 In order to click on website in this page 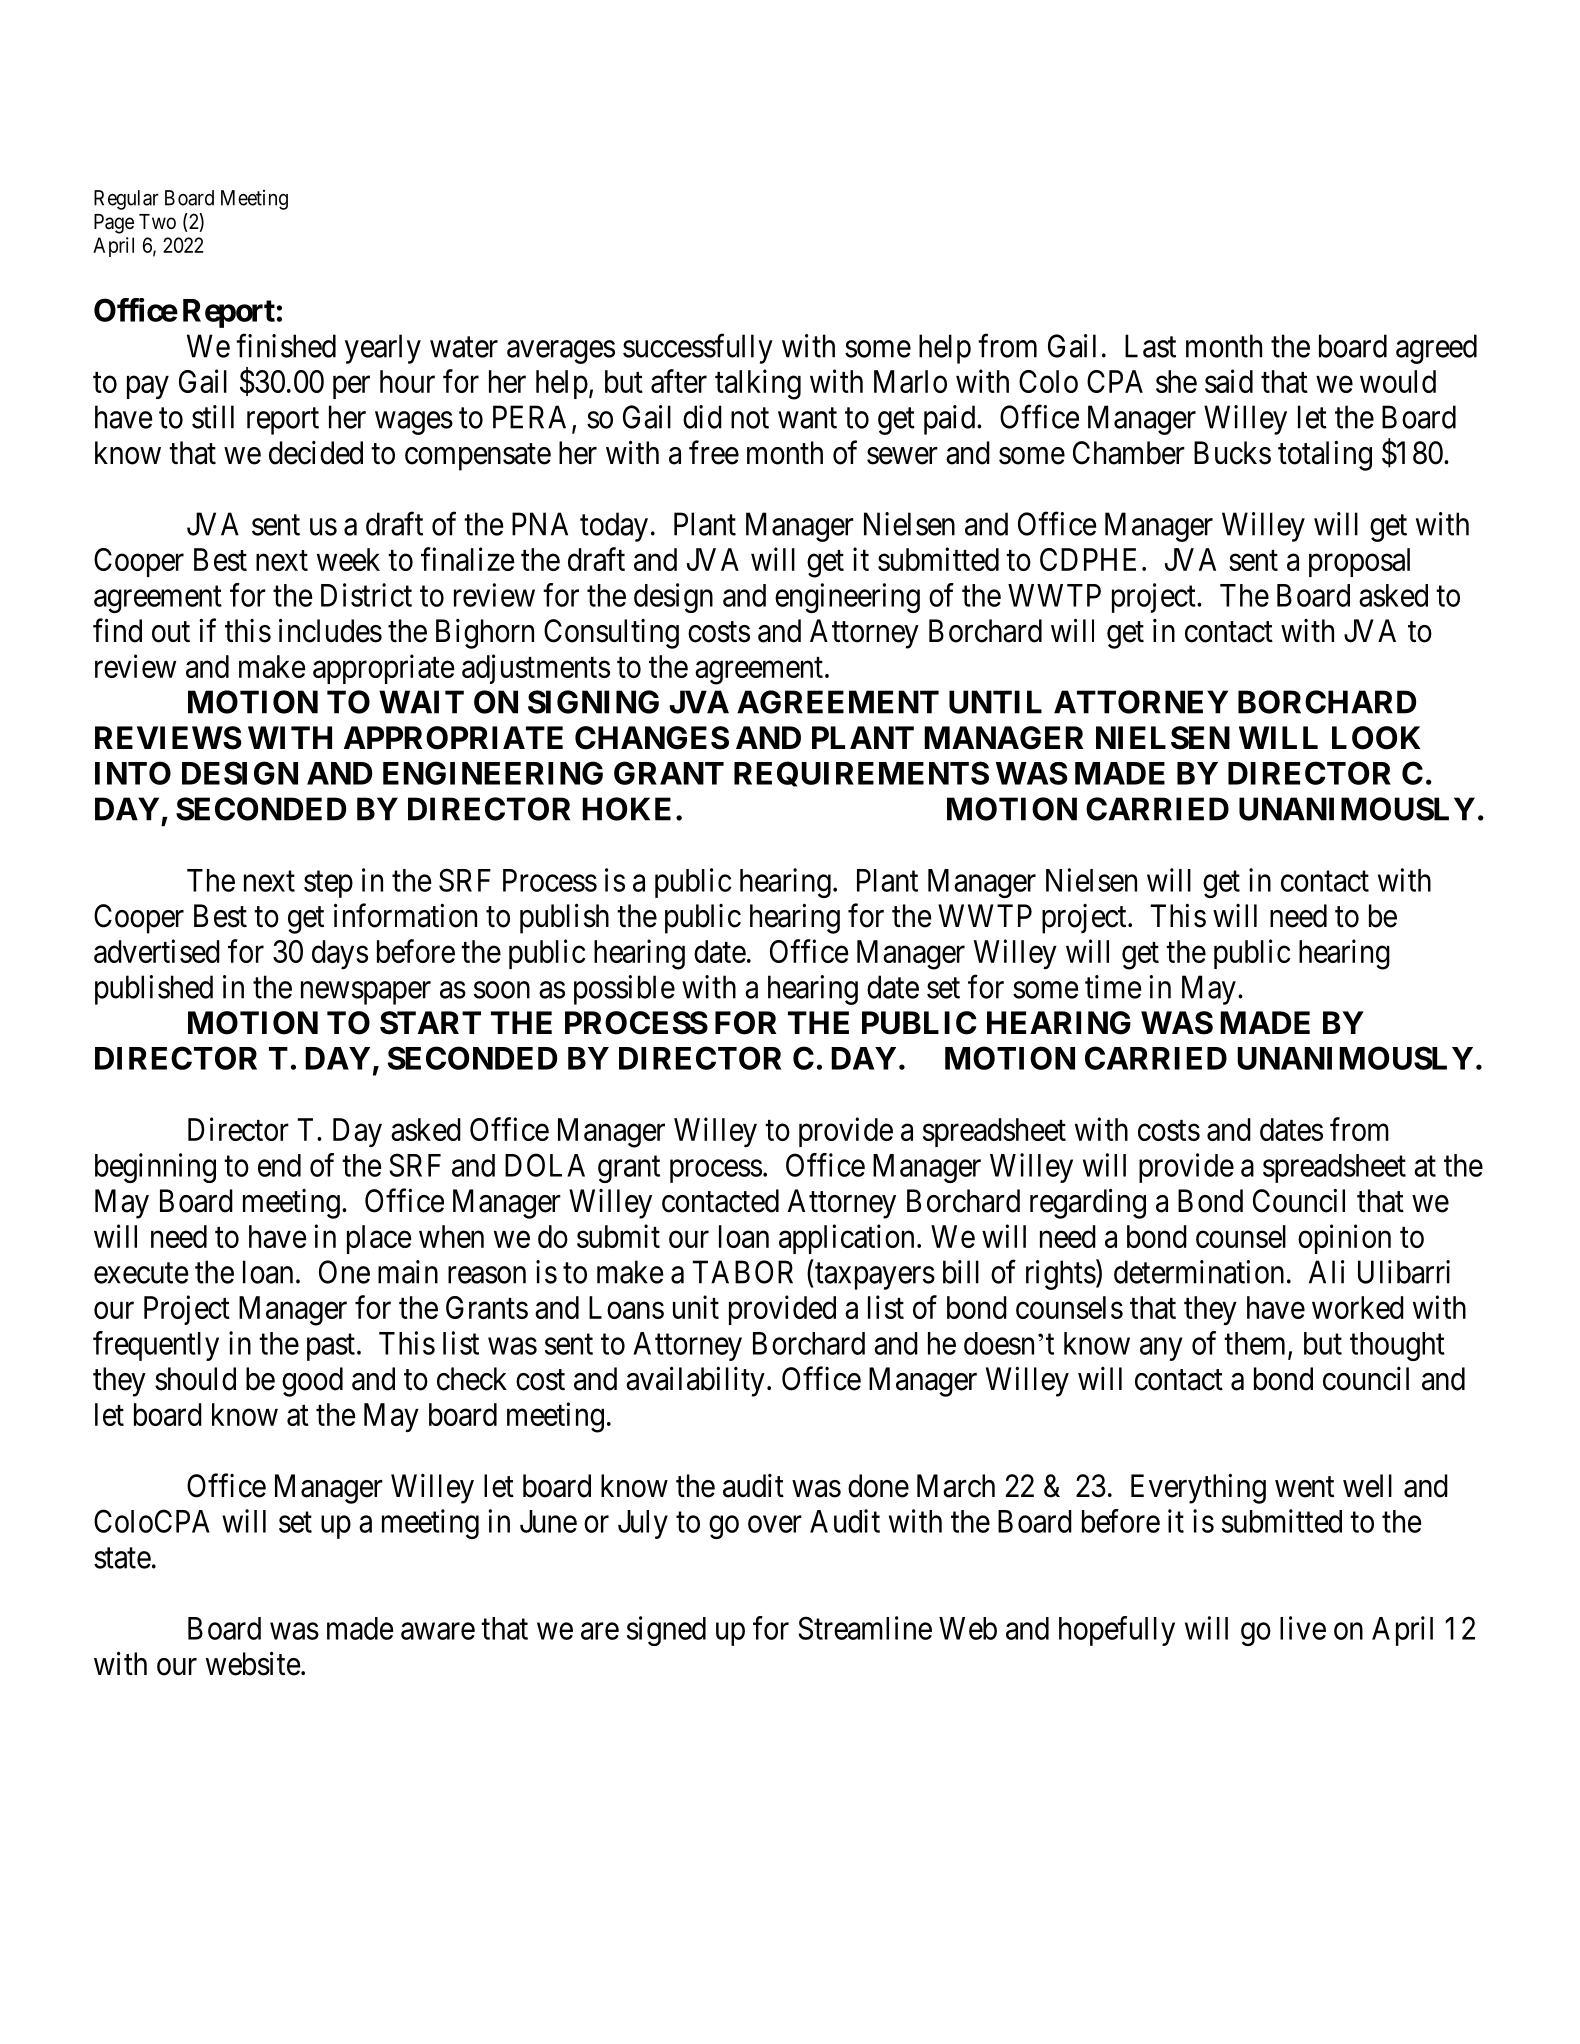, I will do `click(253, 1663)`.
